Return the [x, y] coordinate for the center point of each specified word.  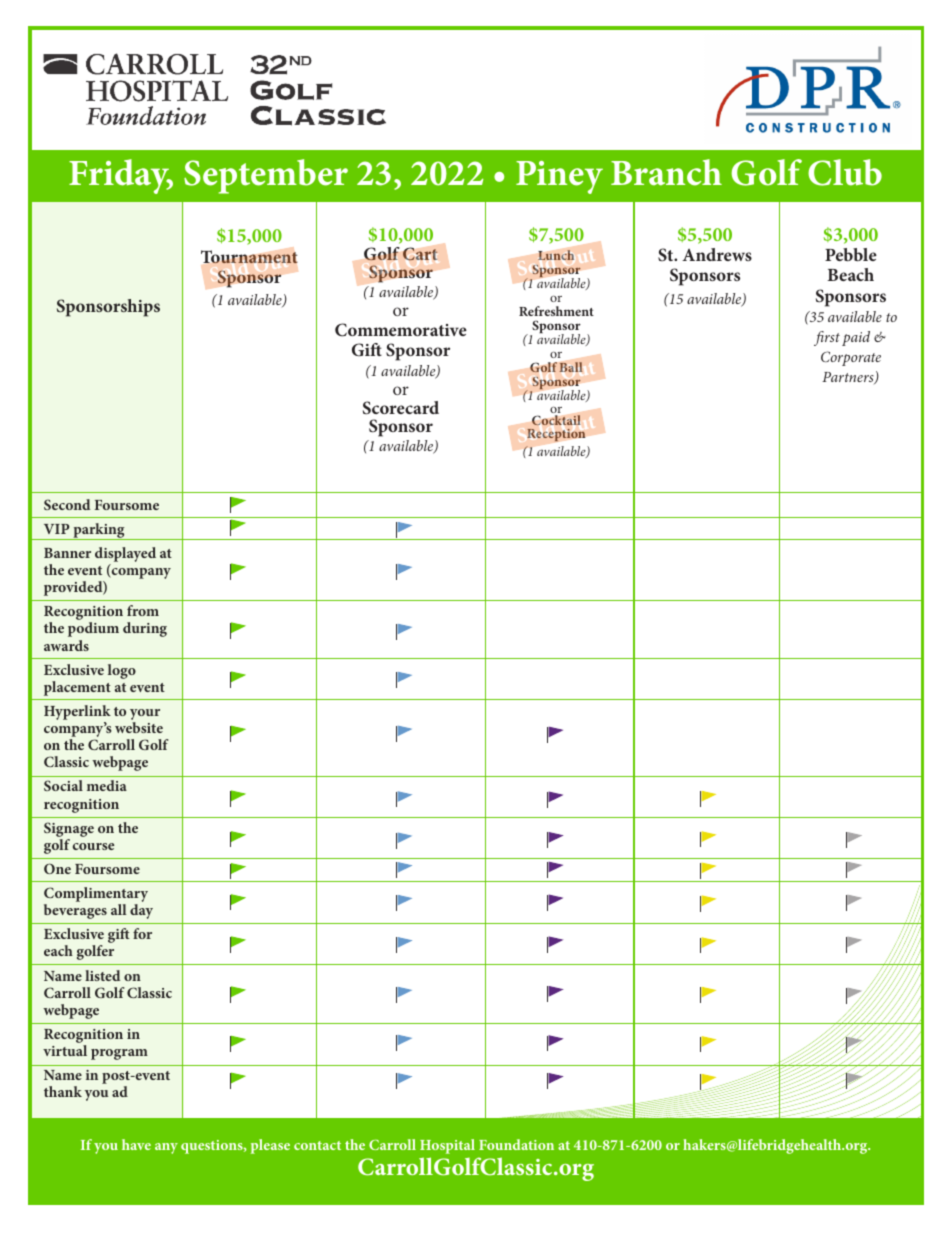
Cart [420, 254]
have [136, 1144]
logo [122, 671]
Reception [556, 435]
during [145, 629]
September [266, 176]
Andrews [717, 254]
